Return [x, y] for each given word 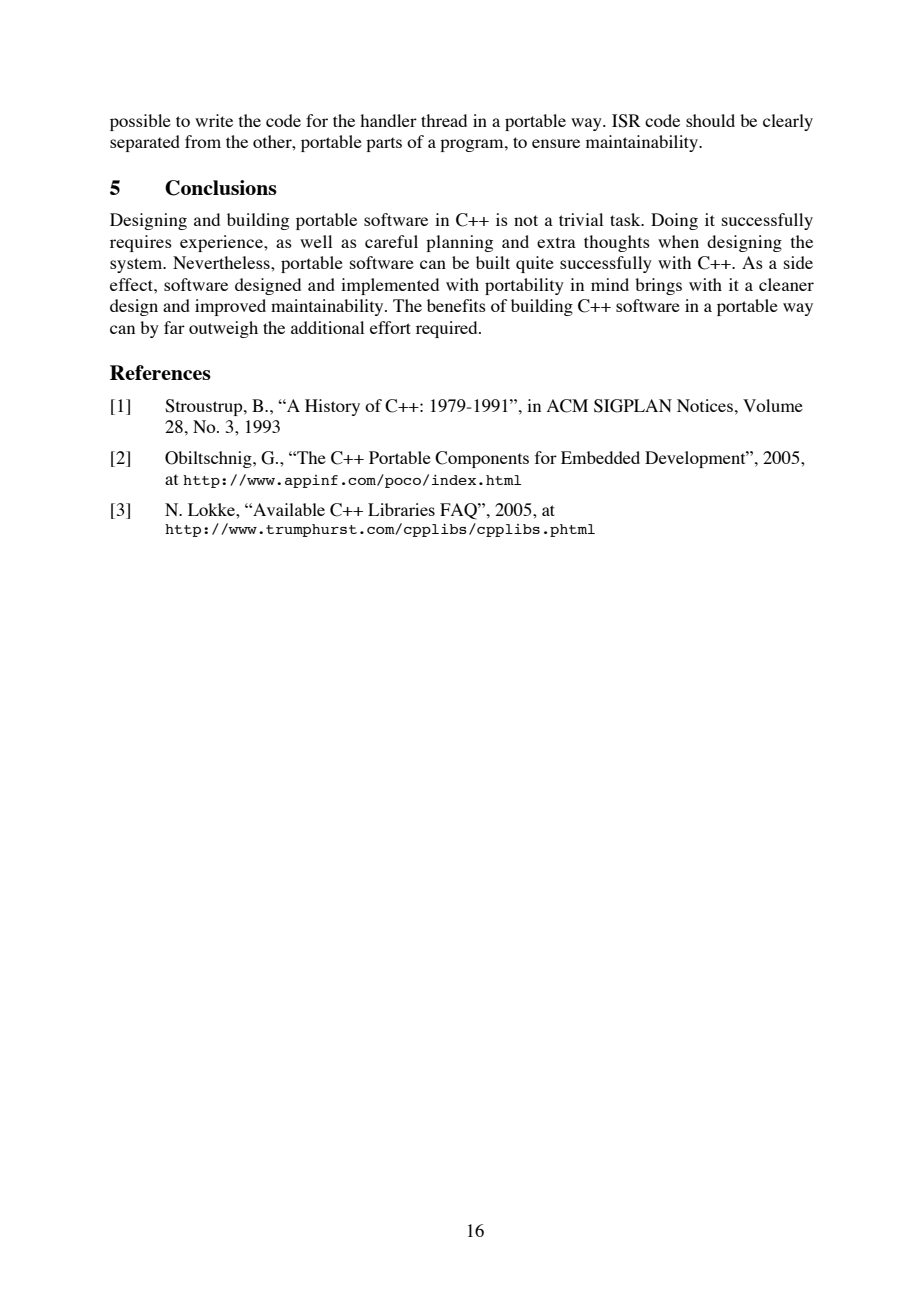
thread [444, 120]
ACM [567, 406]
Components [482, 459]
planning [459, 243]
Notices [705, 405]
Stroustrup [205, 407]
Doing [674, 221]
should [710, 120]
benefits [456, 305]
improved [230, 307]
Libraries [401, 509]
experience [222, 243]
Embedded [600, 457]
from [203, 141]
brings [658, 286]
